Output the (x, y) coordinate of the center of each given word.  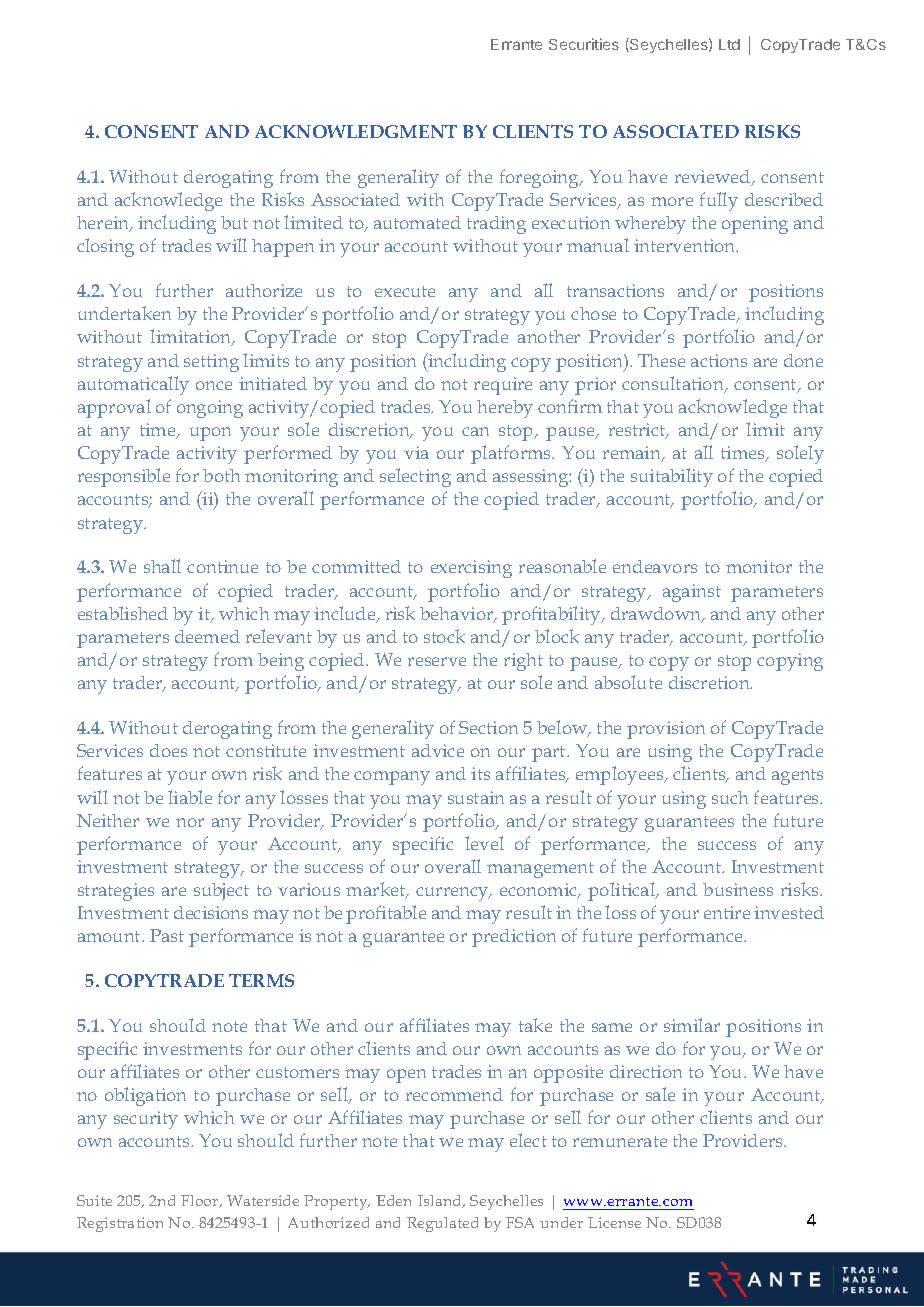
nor (190, 822)
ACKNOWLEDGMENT (356, 131)
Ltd (729, 44)
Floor (201, 1201)
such (730, 797)
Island (441, 1201)
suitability (672, 477)
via (416, 452)
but (234, 222)
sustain (476, 797)
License (614, 1222)
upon (210, 434)
